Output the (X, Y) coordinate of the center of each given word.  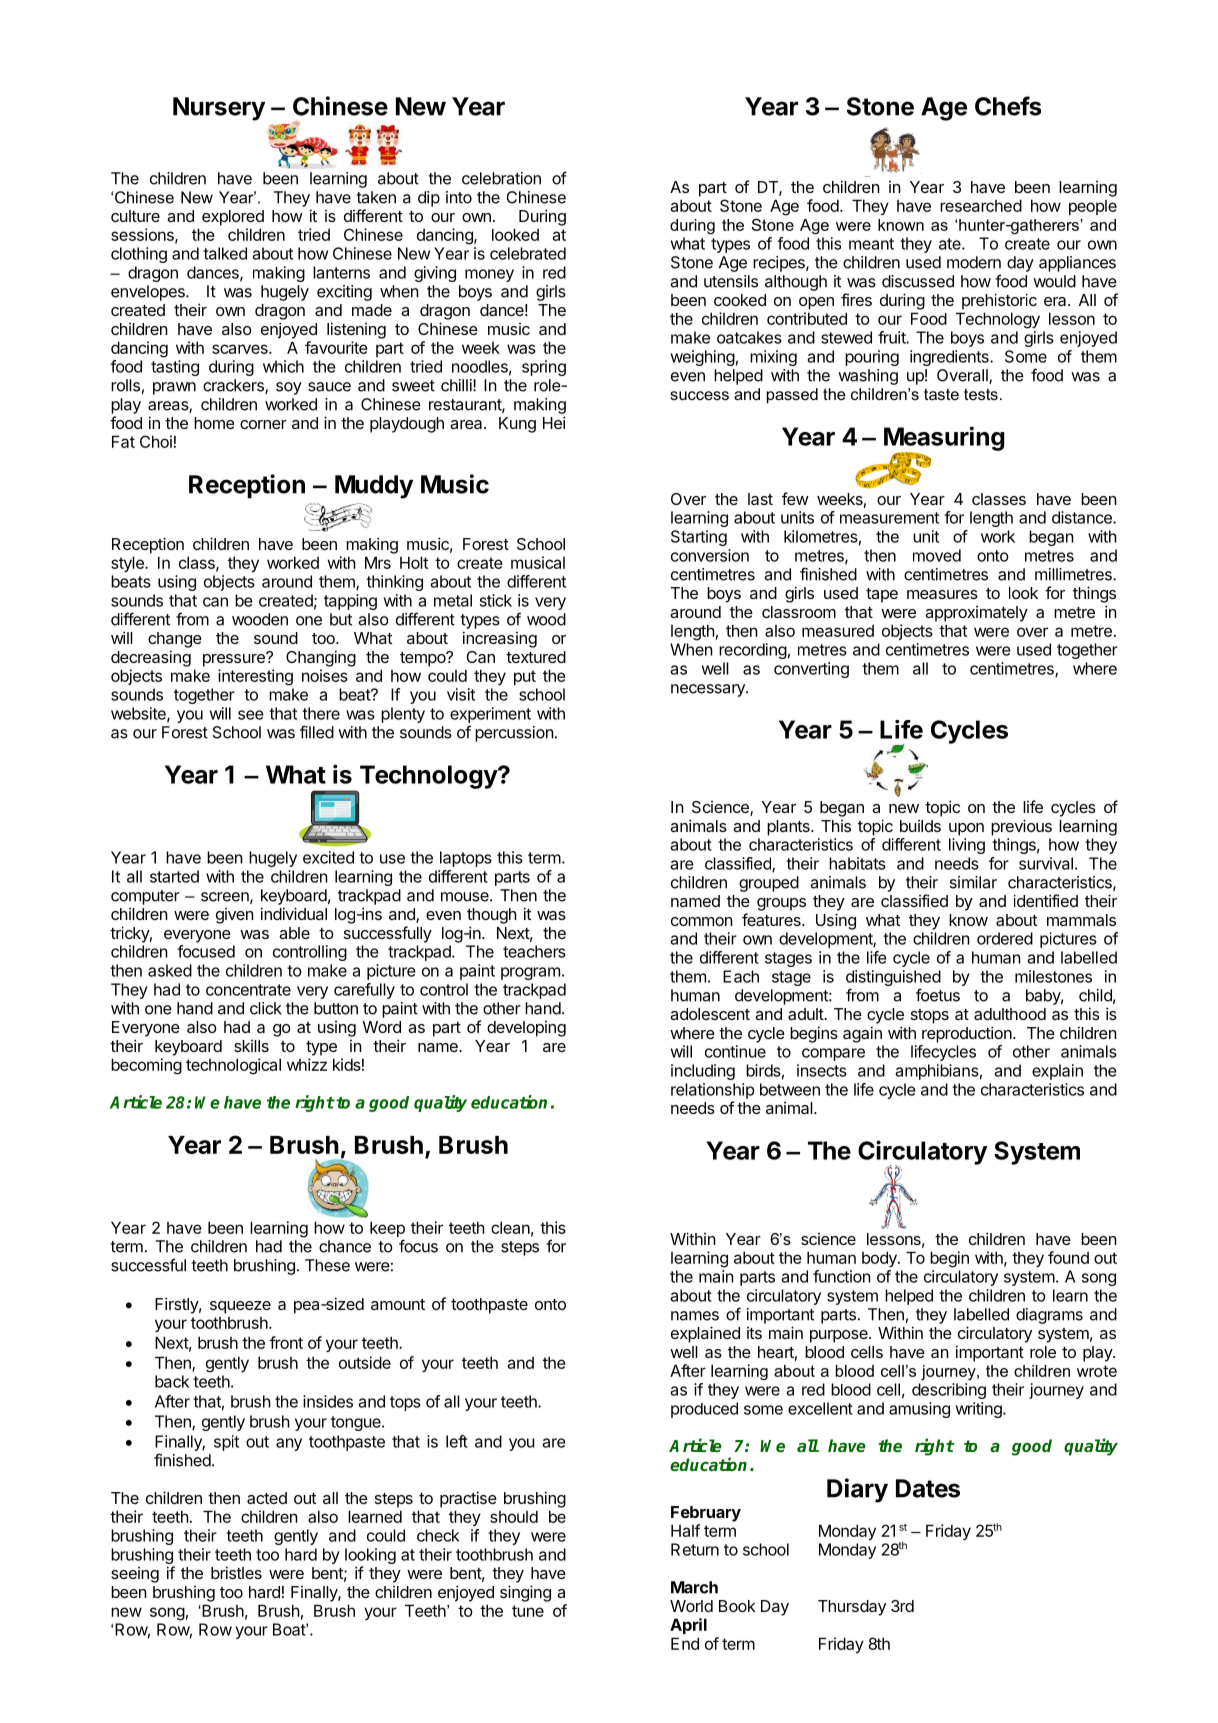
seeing (135, 1575)
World (691, 1606)
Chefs (1008, 106)
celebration (501, 178)
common (702, 921)
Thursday (852, 1608)
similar (973, 882)
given (235, 916)
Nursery (219, 109)
